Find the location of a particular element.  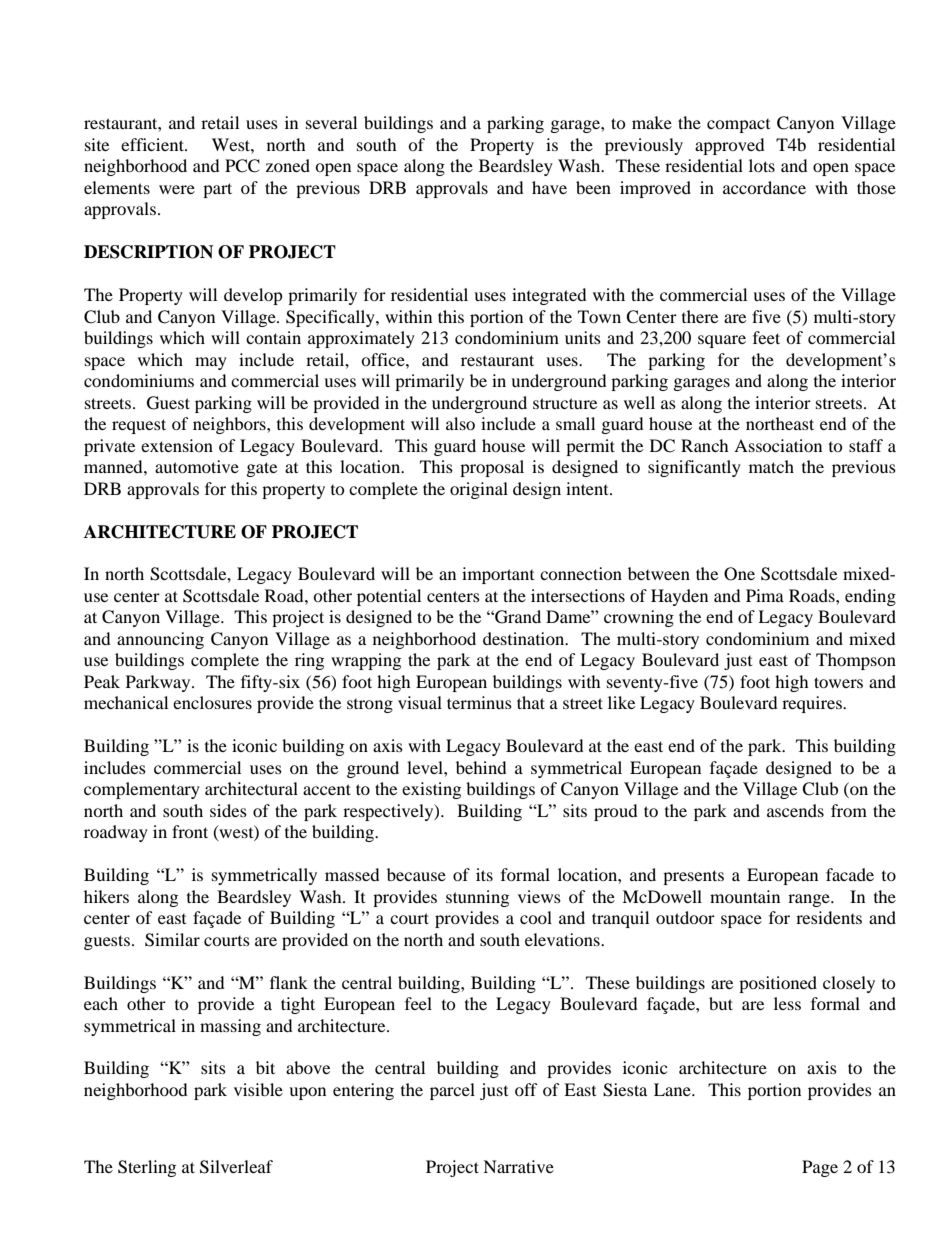

Pima is located at coordinates (765, 595).
